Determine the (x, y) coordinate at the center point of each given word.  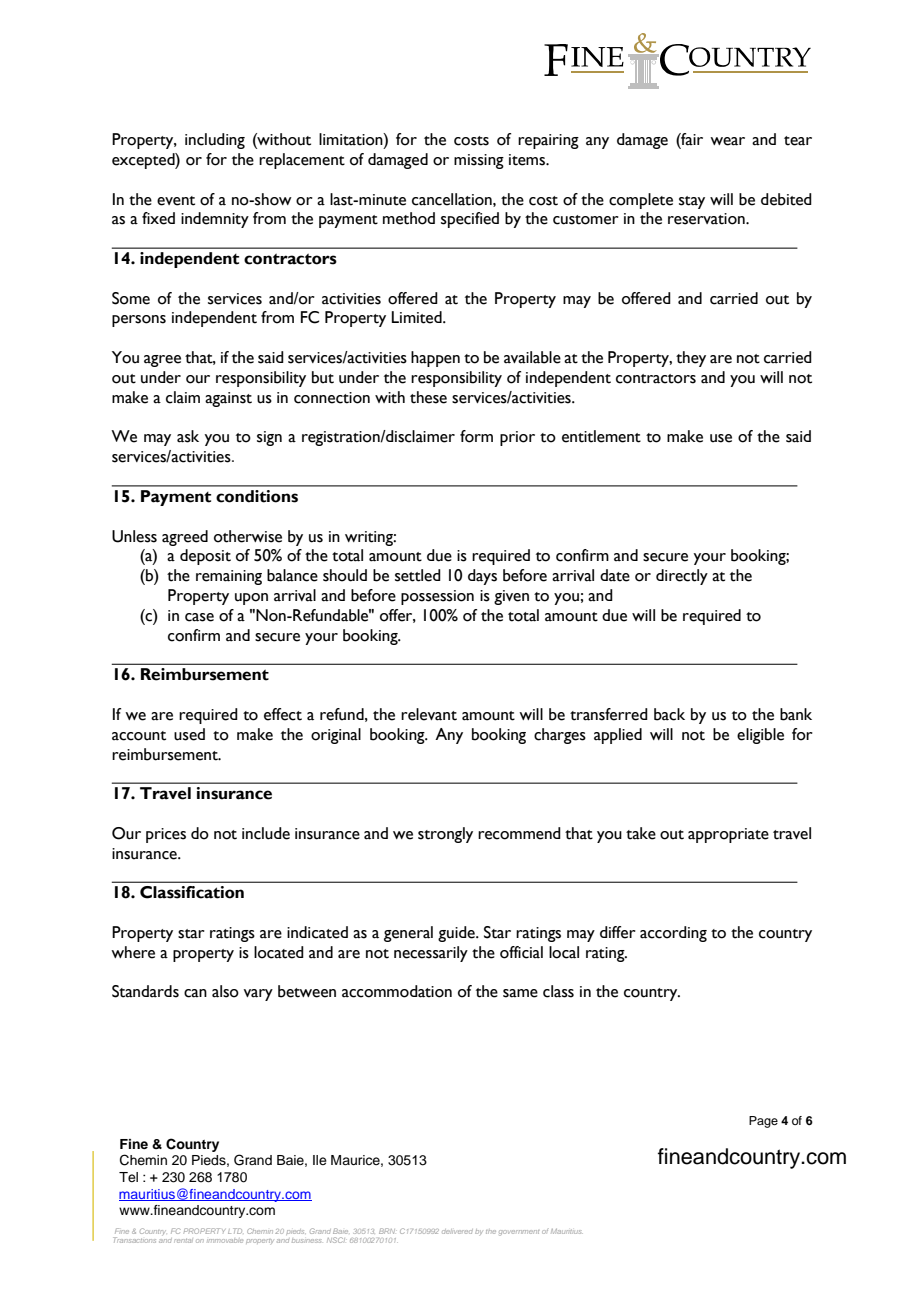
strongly (445, 835)
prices (166, 835)
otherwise (248, 536)
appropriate (728, 835)
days (482, 577)
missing (479, 161)
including (215, 141)
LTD (235, 1231)
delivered (457, 1231)
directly (682, 577)
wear (727, 141)
